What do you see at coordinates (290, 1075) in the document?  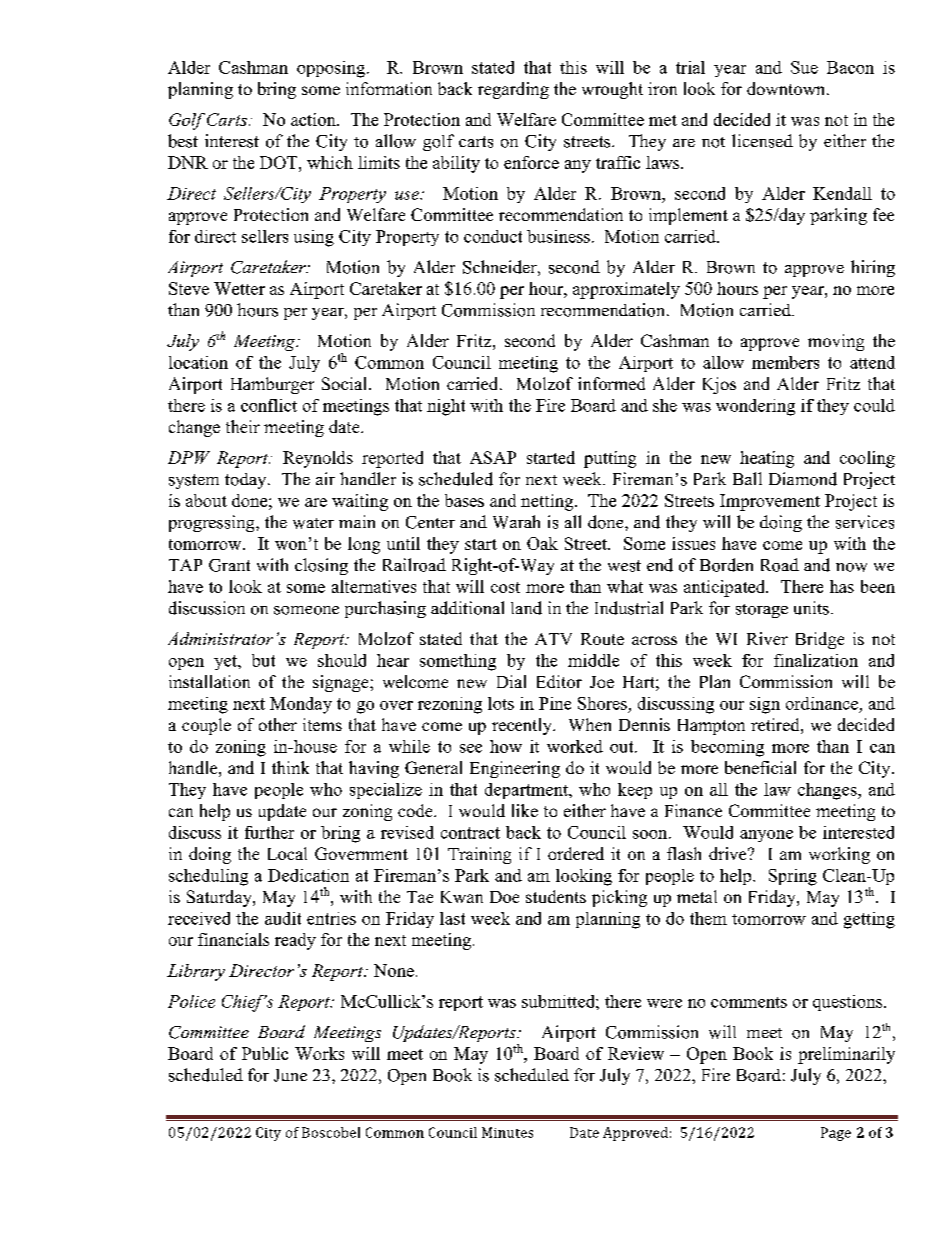 I see `June` at bounding box center [290, 1075].
